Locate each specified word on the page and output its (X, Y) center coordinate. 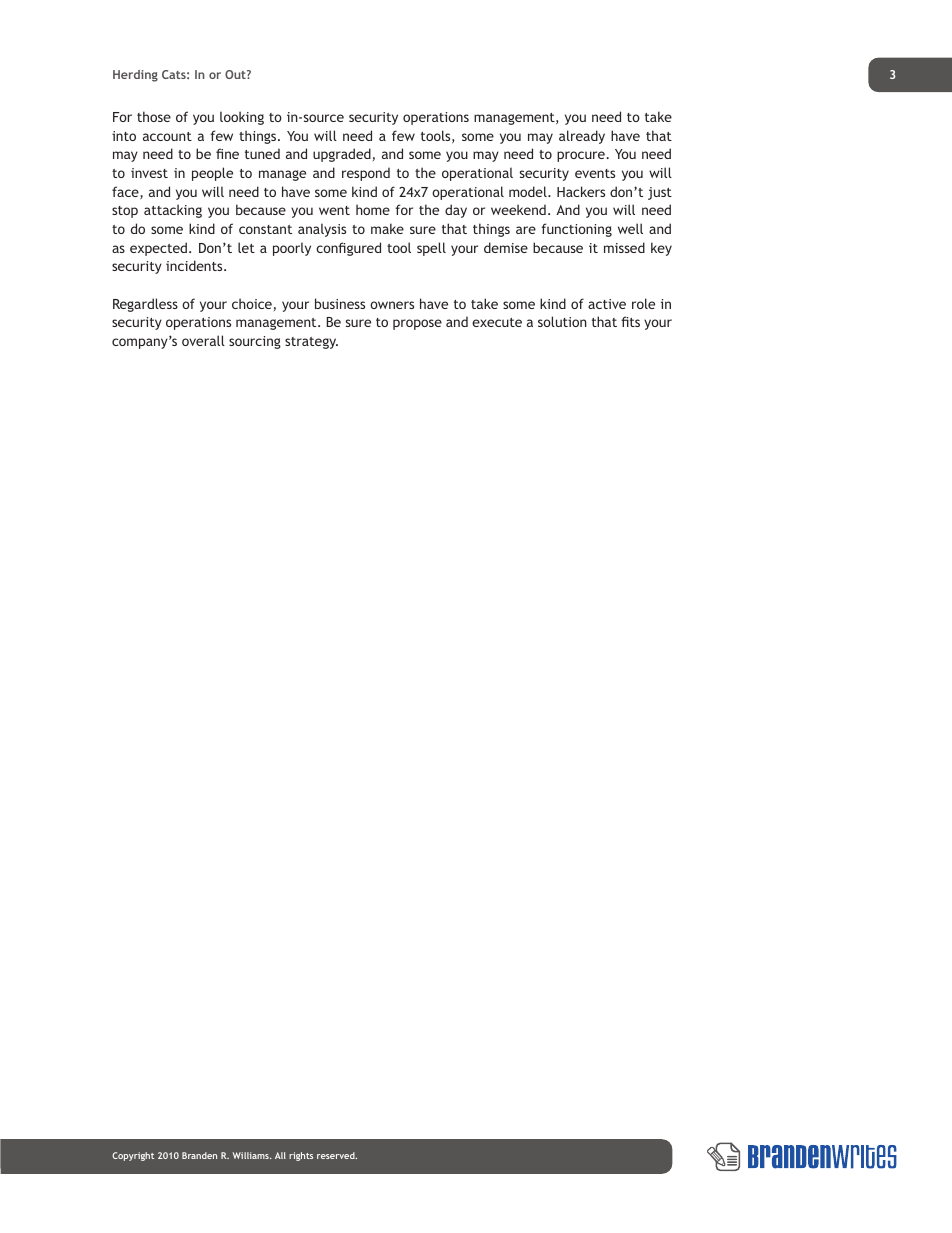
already (582, 137)
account (167, 136)
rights (301, 1156)
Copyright (133, 1156)
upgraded (342, 155)
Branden (199, 1155)
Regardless (145, 305)
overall (203, 340)
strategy (311, 343)
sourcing (255, 342)
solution (562, 321)
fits (630, 321)
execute (497, 322)
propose (417, 324)
